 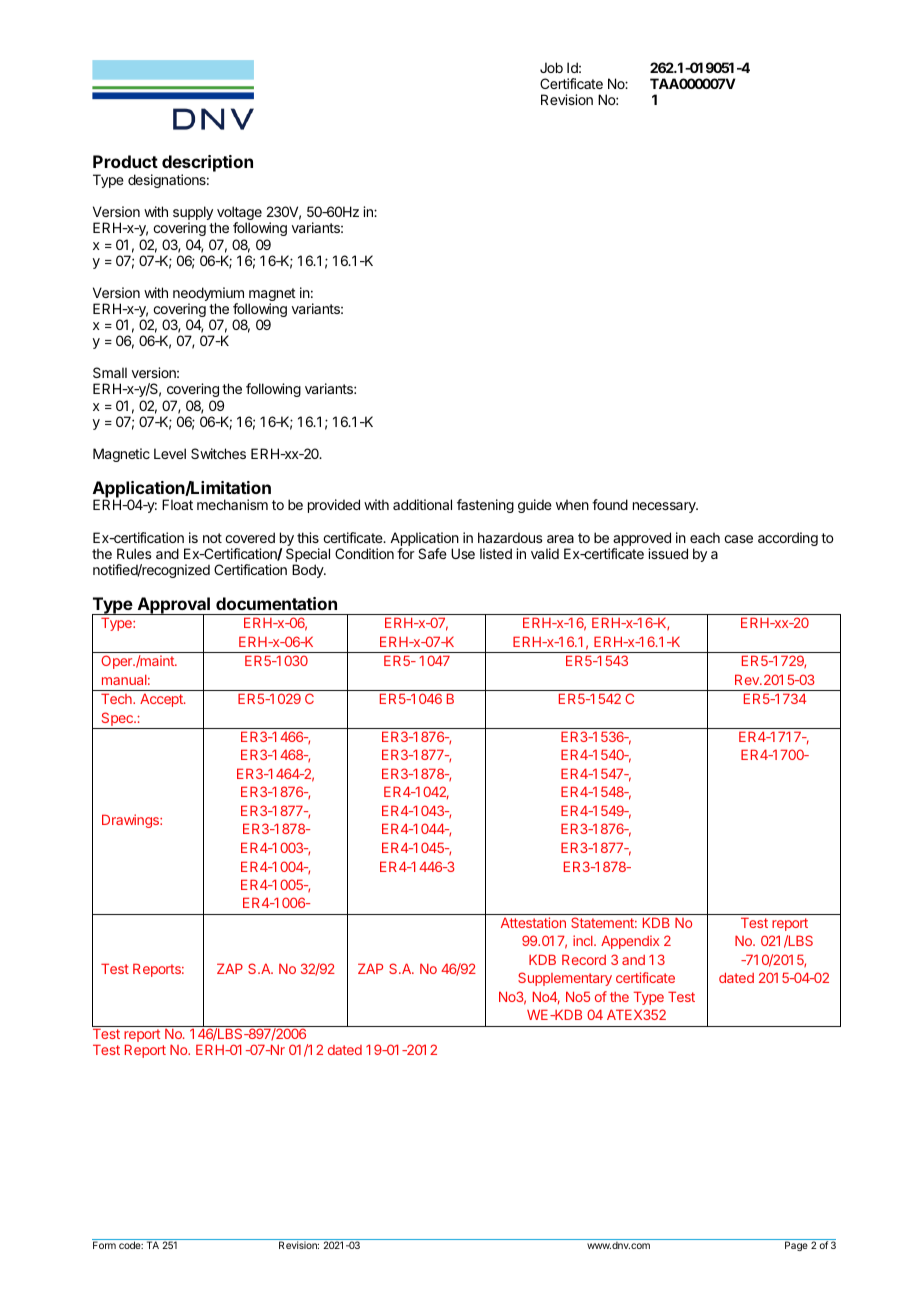 What do you see at coordinates (584, 940) in the screenshot?
I see `incl` at bounding box center [584, 940].
